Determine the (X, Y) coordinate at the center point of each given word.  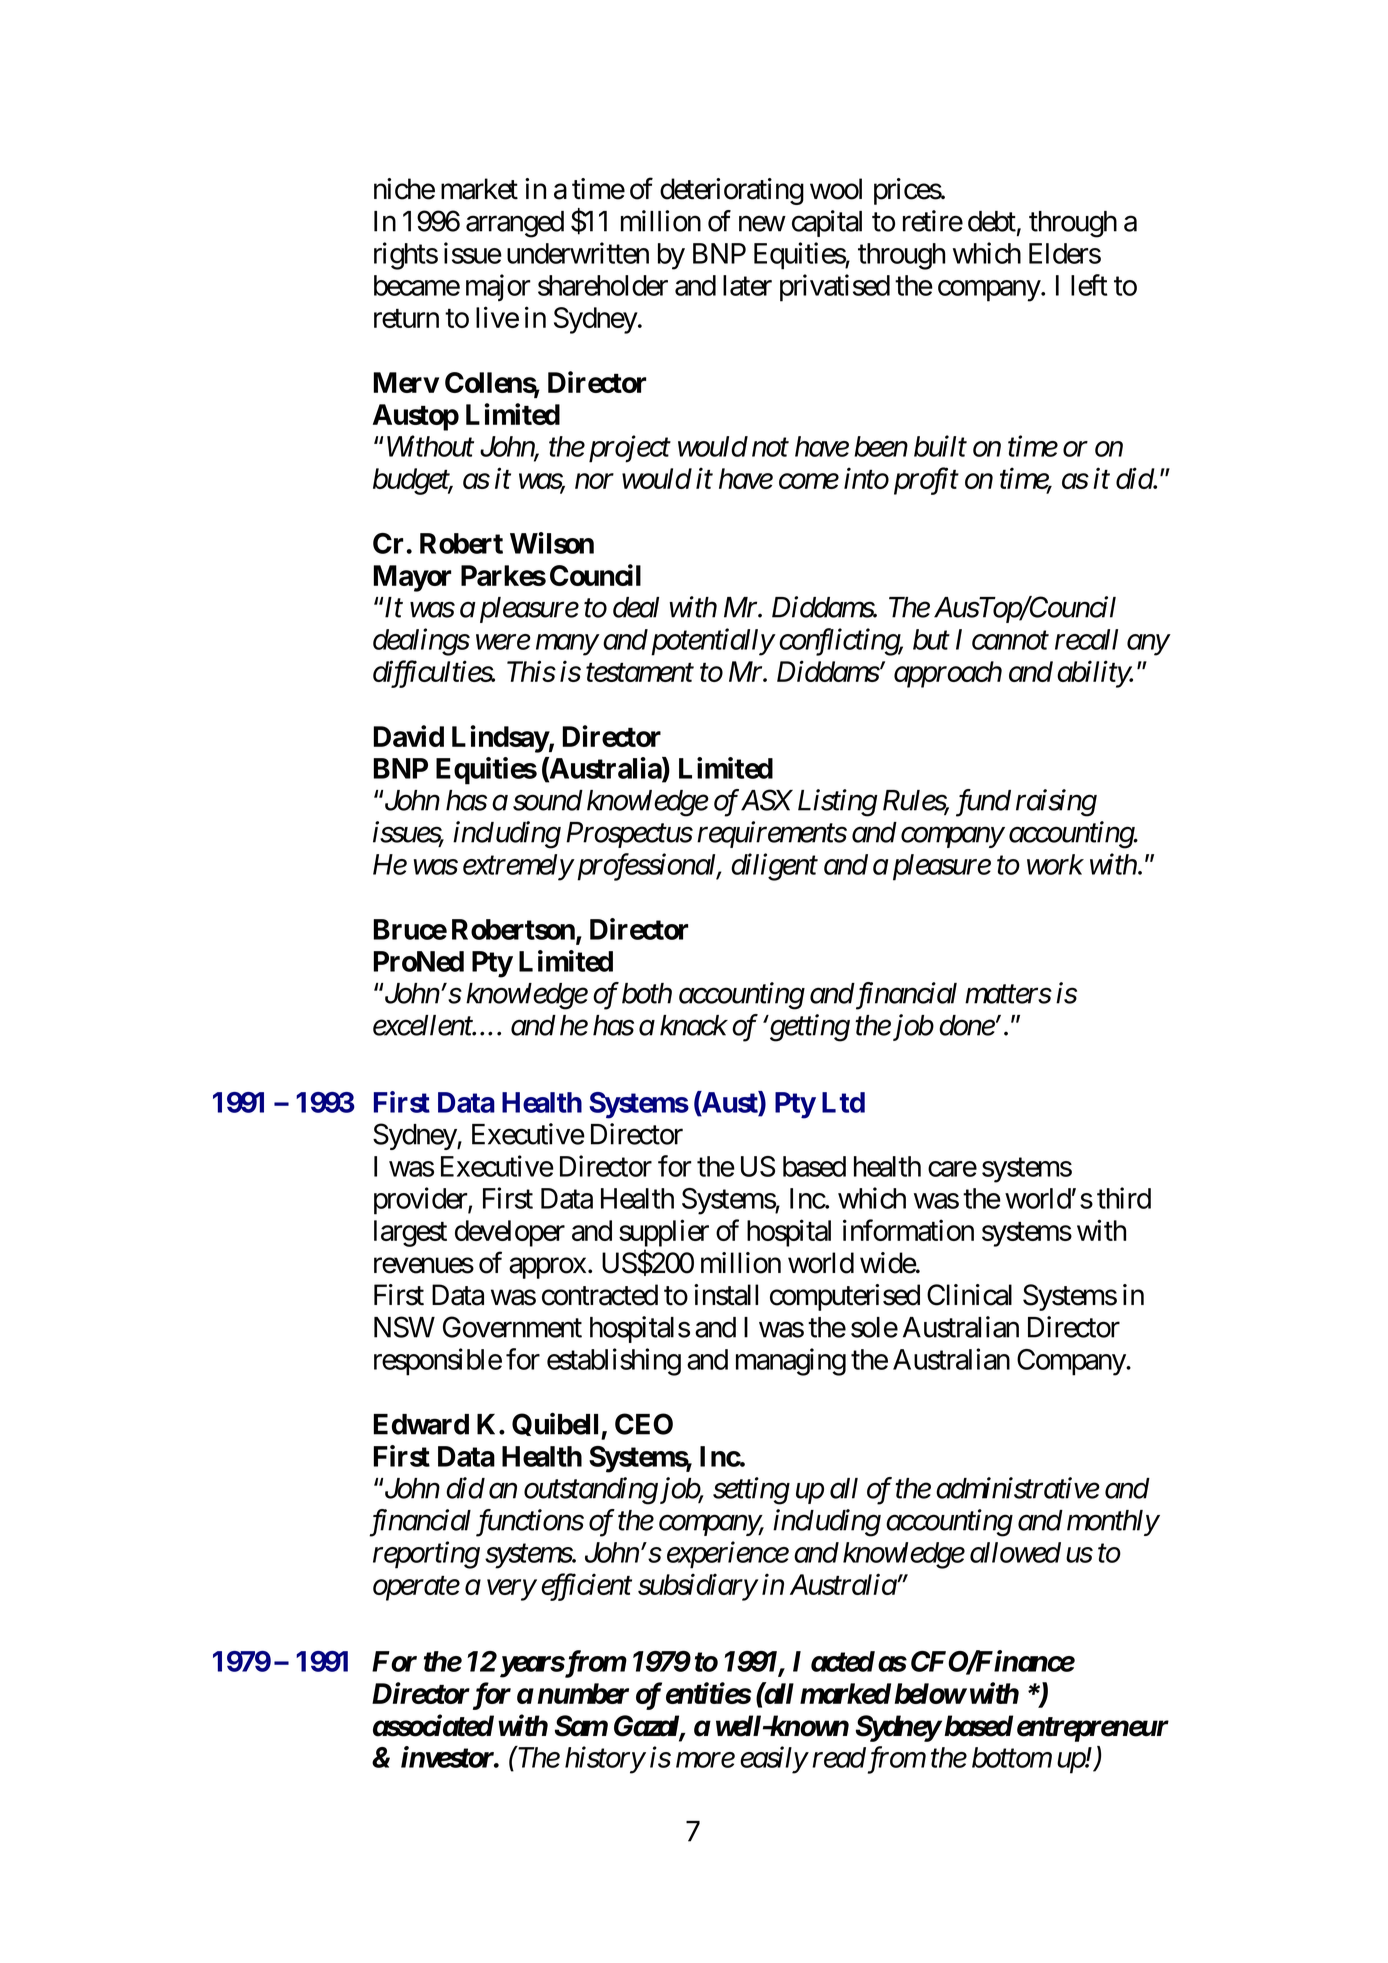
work (1055, 864)
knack (694, 1025)
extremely (518, 867)
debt (992, 221)
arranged (515, 224)
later (747, 285)
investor (448, 1757)
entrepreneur (1093, 1729)
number (583, 1693)
